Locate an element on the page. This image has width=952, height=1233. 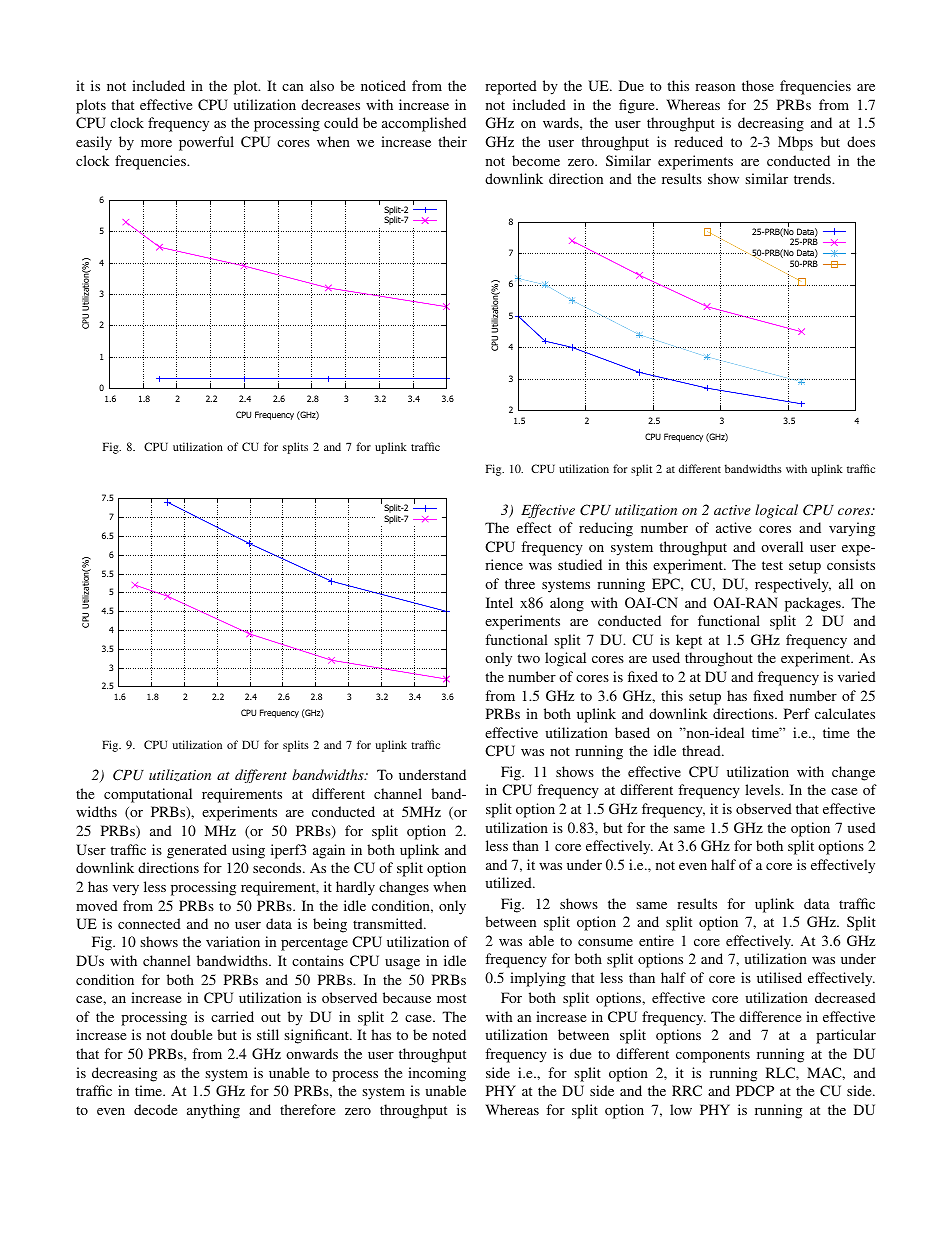
their is located at coordinates (452, 141).
